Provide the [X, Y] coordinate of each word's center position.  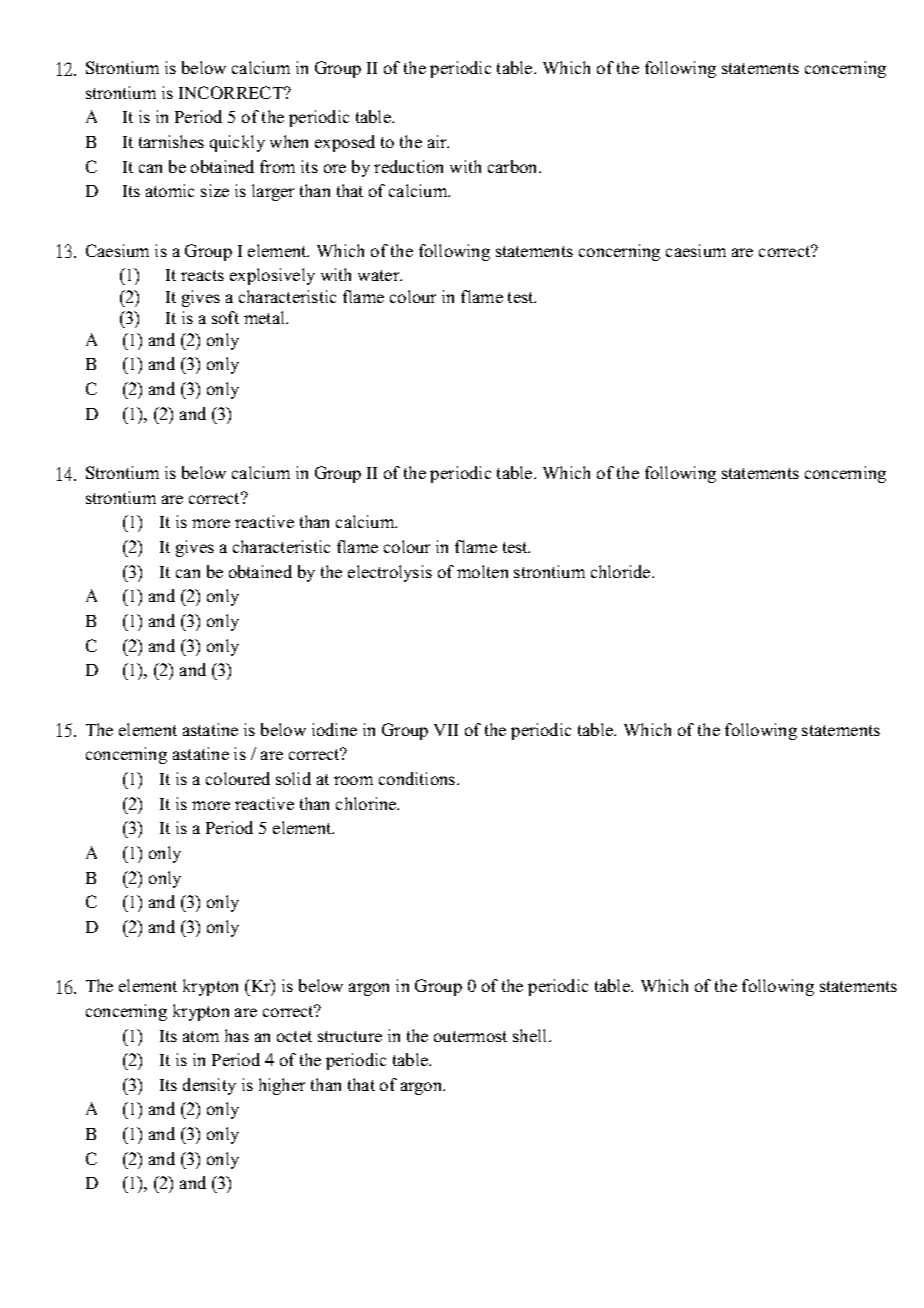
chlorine [367, 803]
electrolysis [390, 573]
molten [482, 571]
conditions [418, 778]
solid [293, 778]
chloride [622, 571]
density [209, 1086]
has [237, 1035]
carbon [514, 166]
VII [446, 730]
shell [531, 1035]
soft [225, 317]
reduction [408, 166]
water [380, 275]
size [215, 190]
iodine [334, 729]
